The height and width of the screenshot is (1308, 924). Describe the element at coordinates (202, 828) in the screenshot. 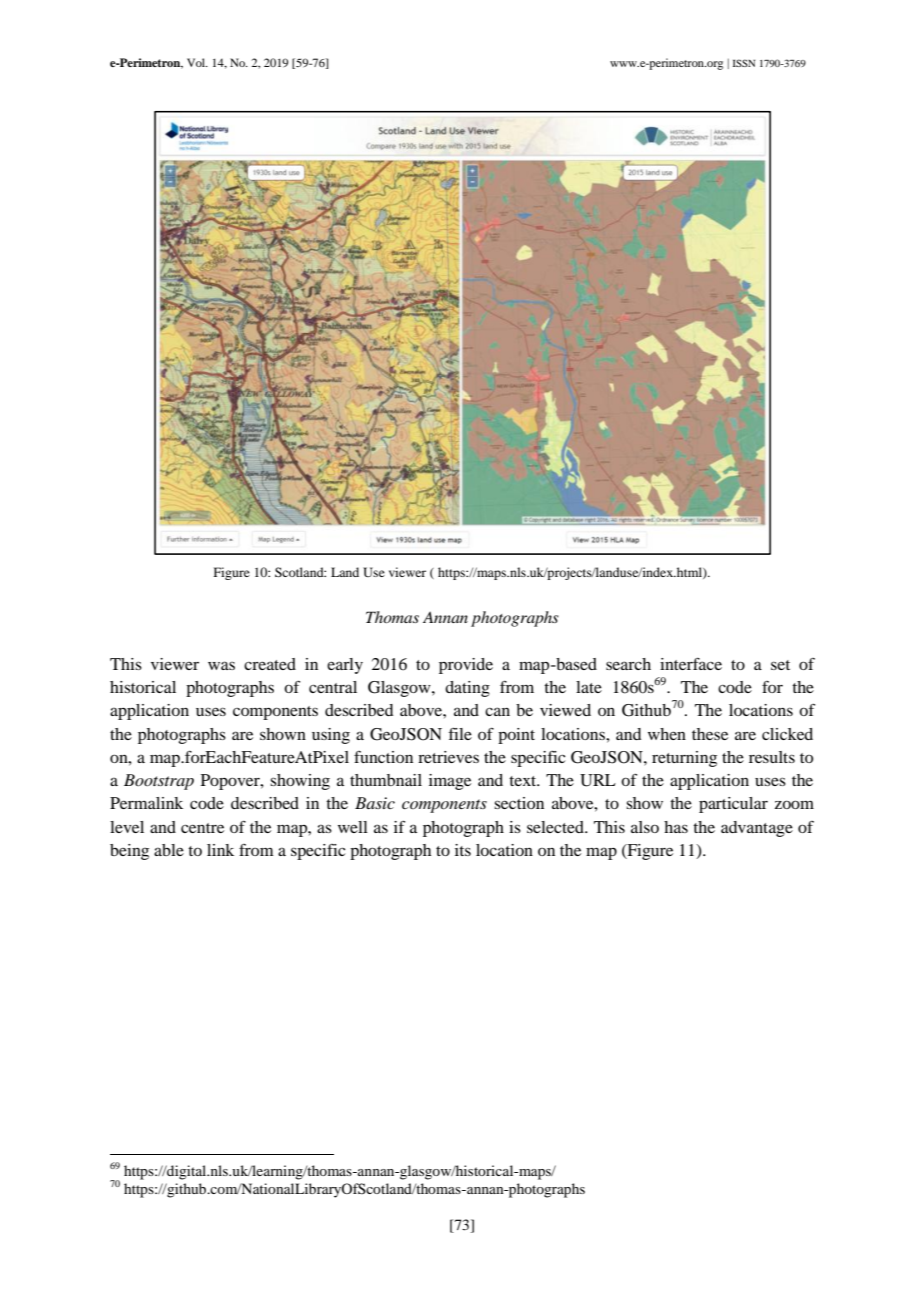

I see `centre` at that location.
